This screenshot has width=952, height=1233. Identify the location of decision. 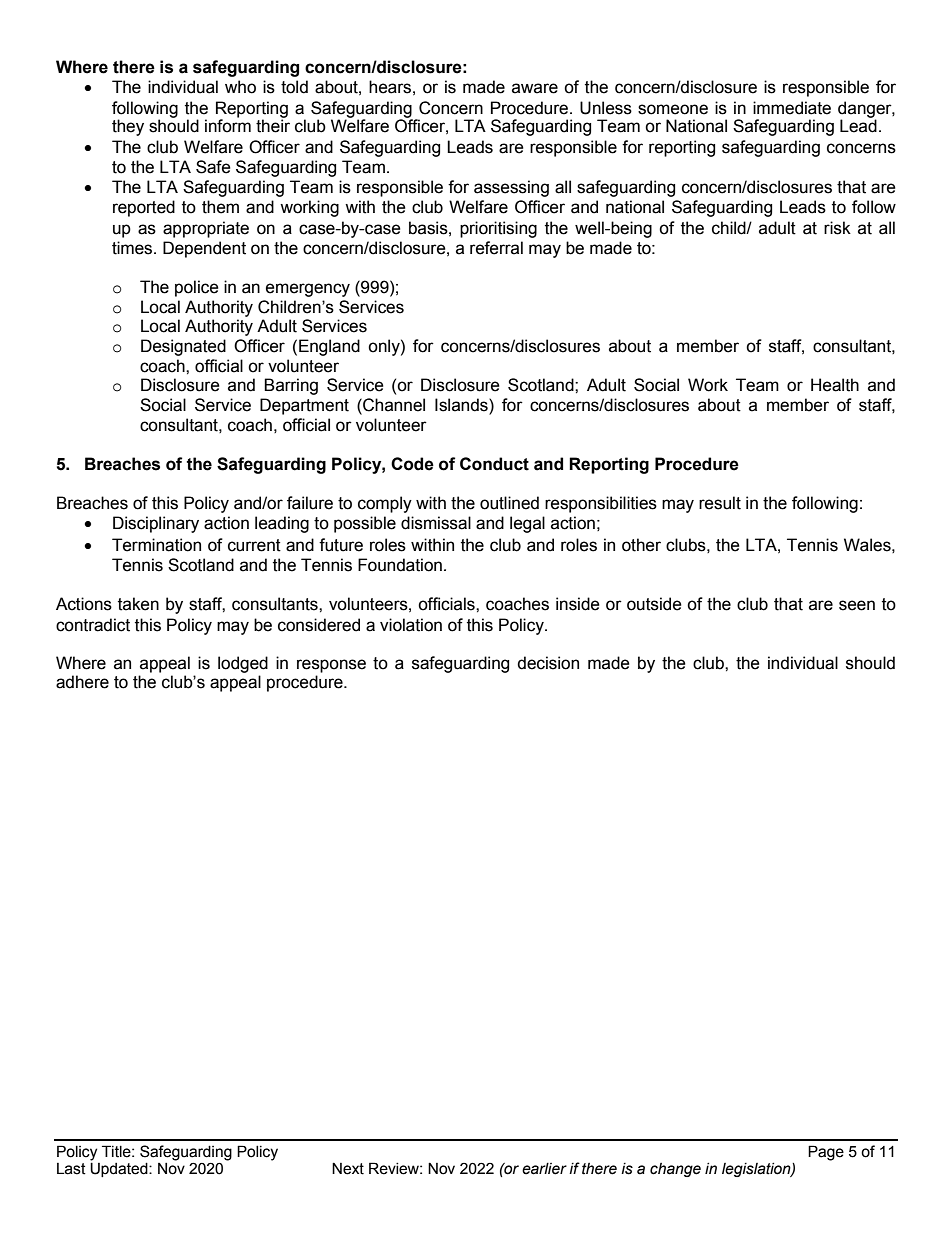
(548, 663).
